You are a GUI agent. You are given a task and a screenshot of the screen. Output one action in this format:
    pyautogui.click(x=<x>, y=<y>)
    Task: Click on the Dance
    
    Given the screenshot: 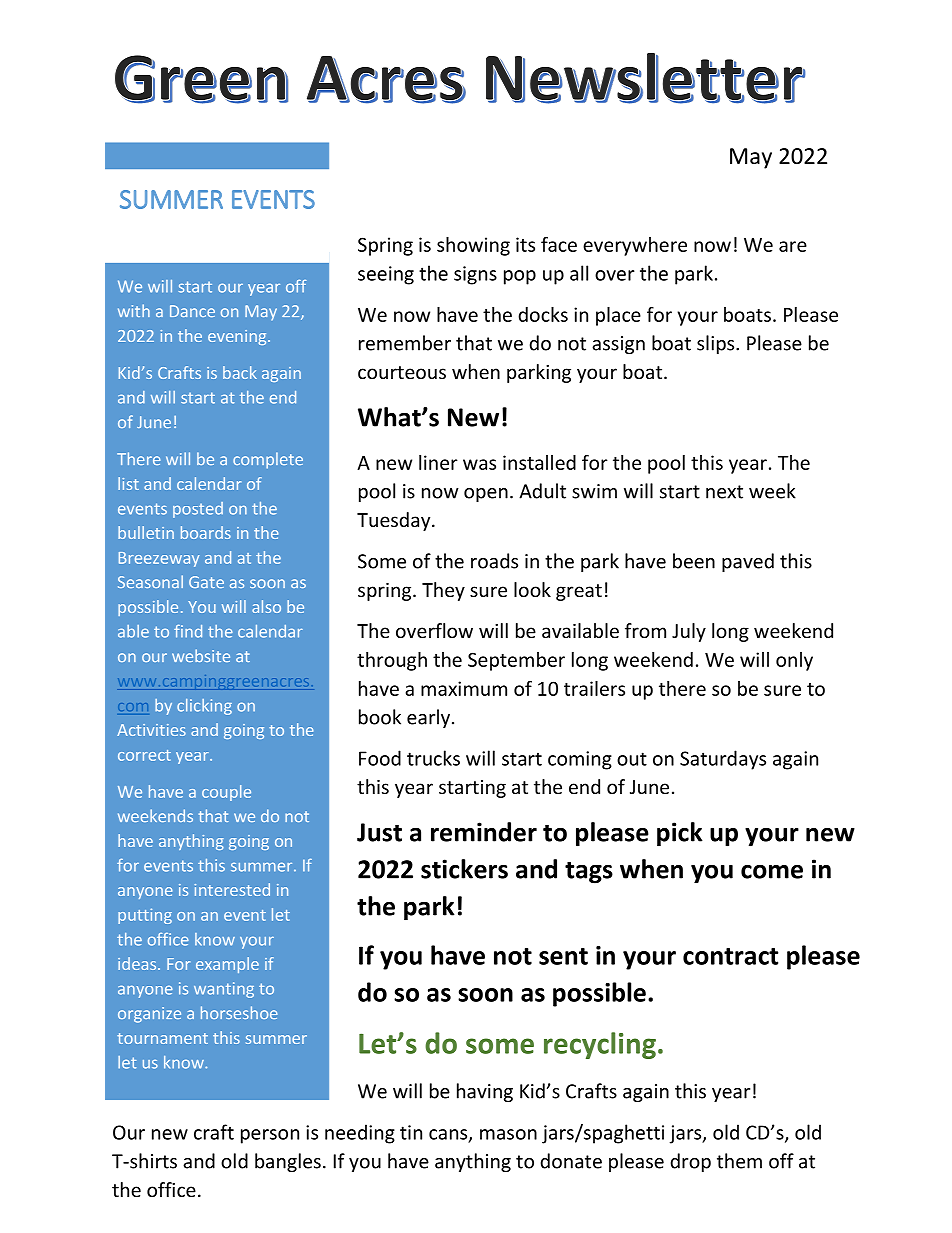 What is the action you would take?
    pyautogui.click(x=192, y=311)
